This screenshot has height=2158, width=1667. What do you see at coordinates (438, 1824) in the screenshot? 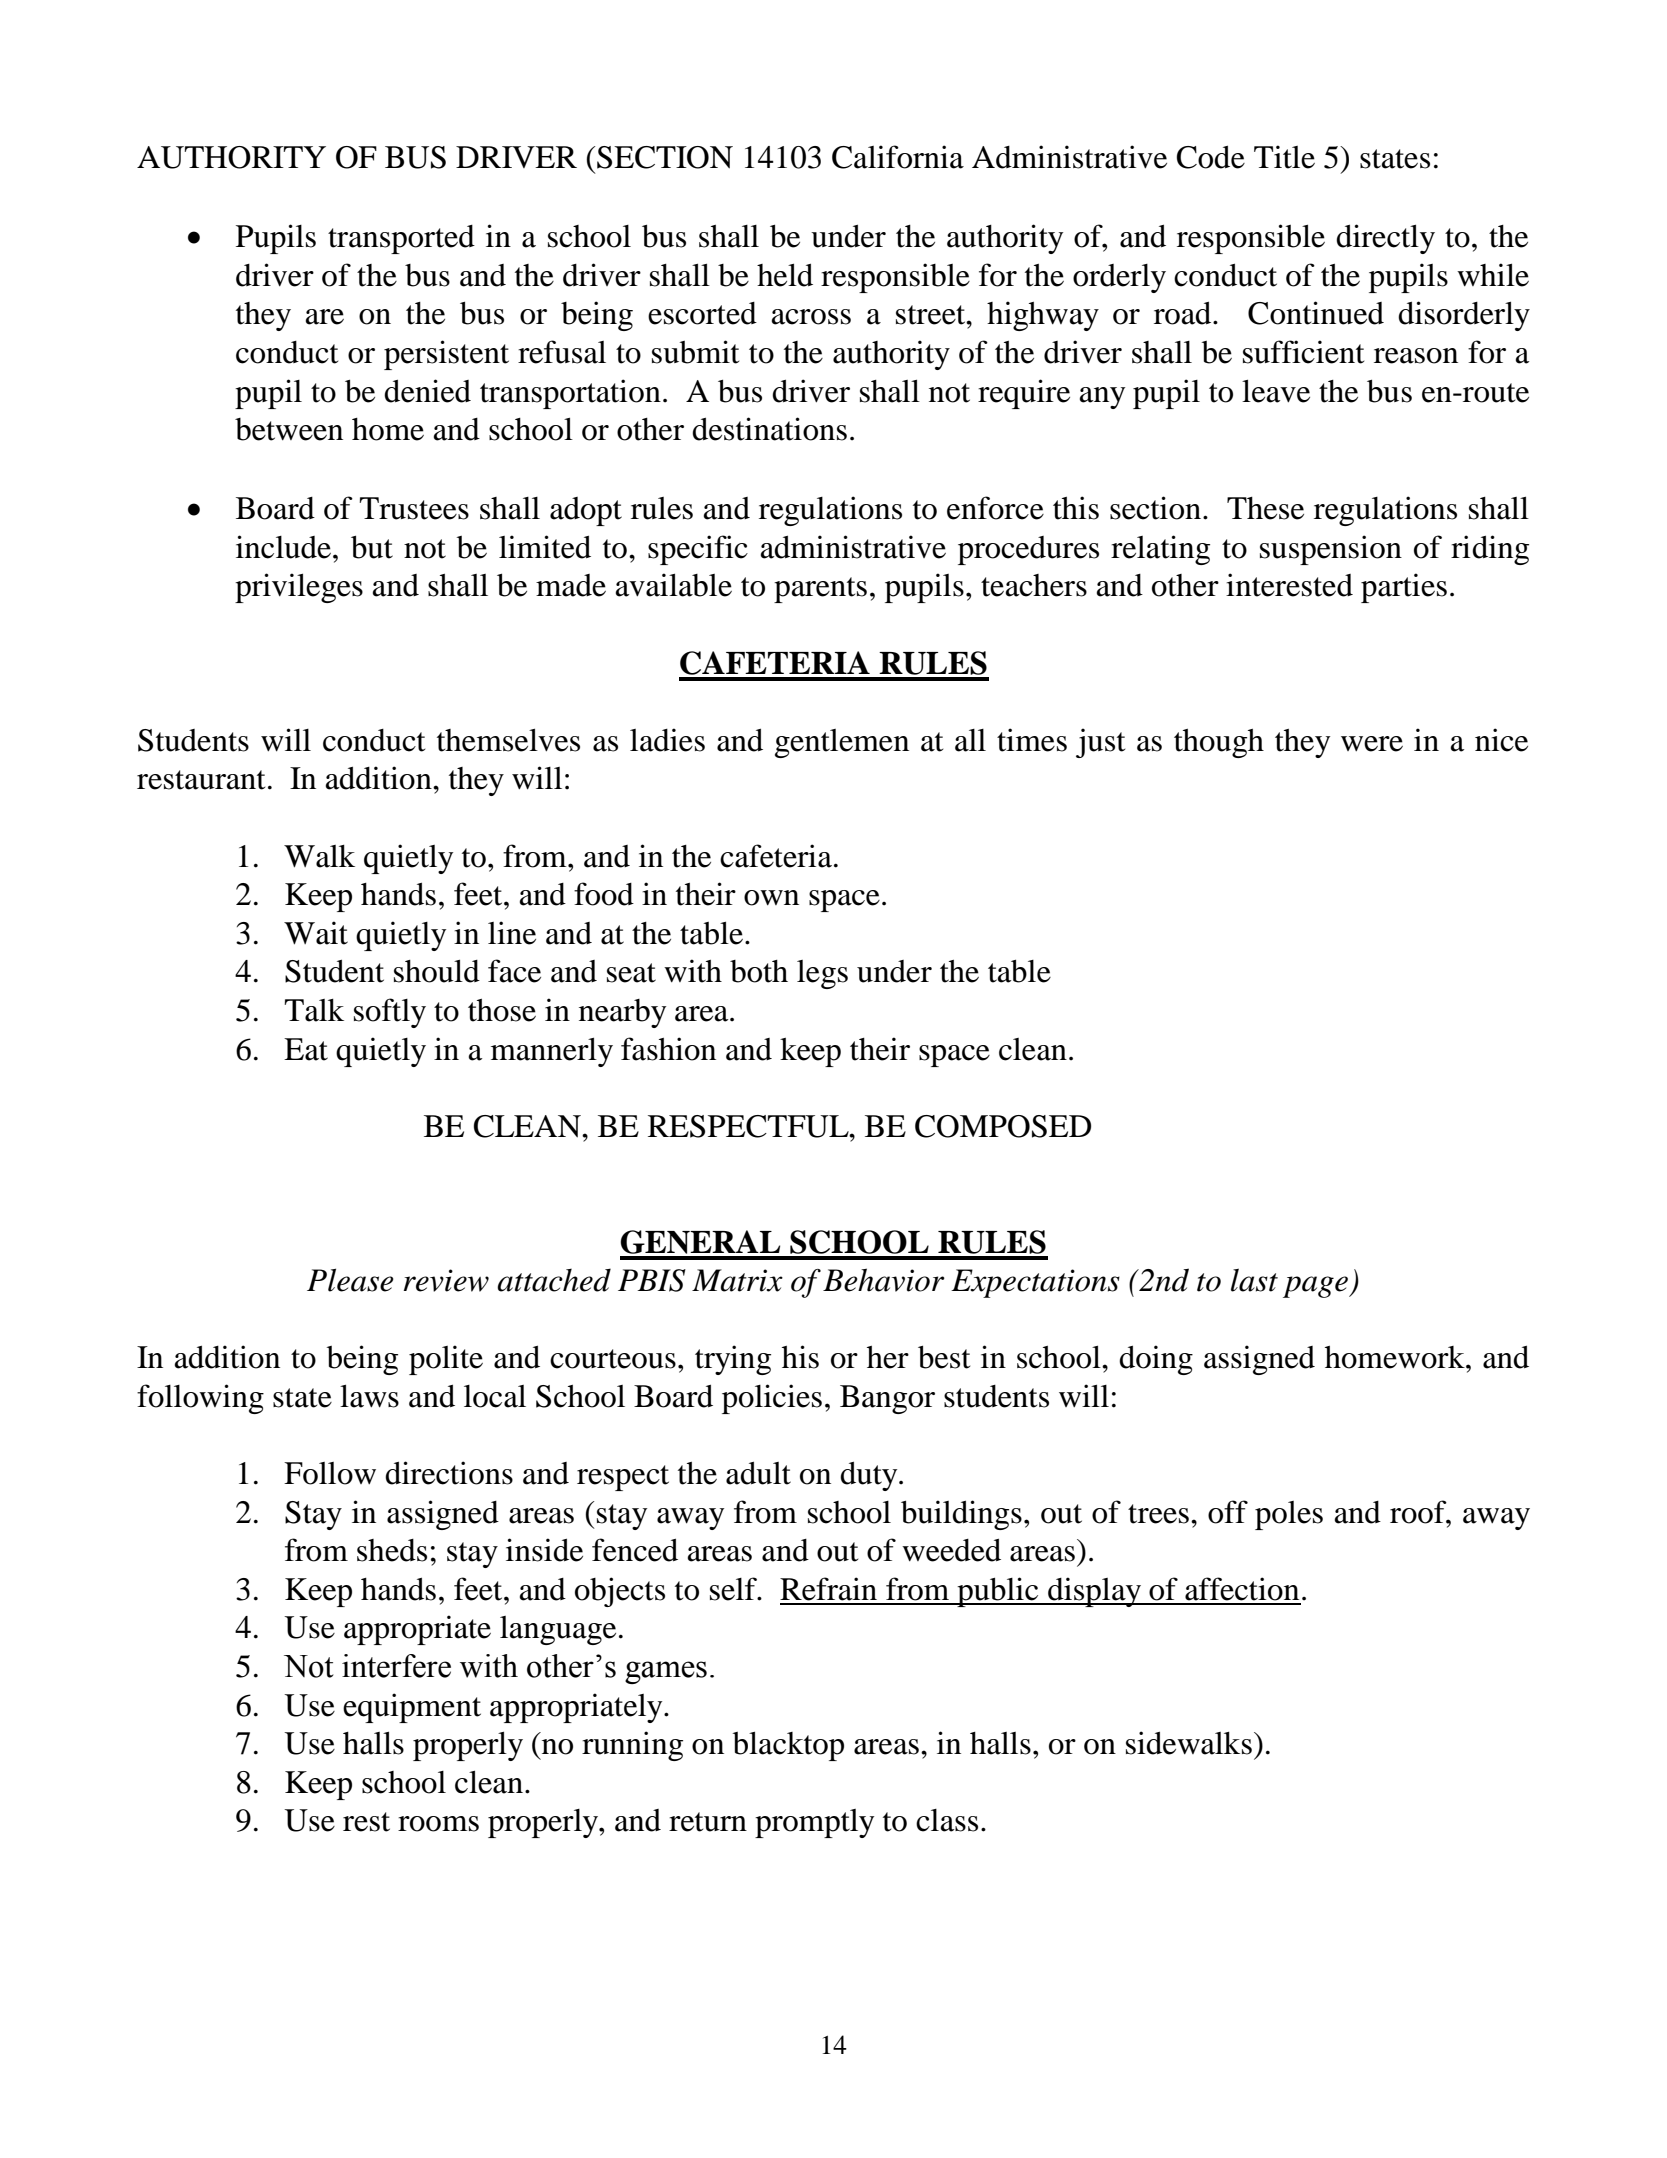
I see `rooms` at bounding box center [438, 1824].
